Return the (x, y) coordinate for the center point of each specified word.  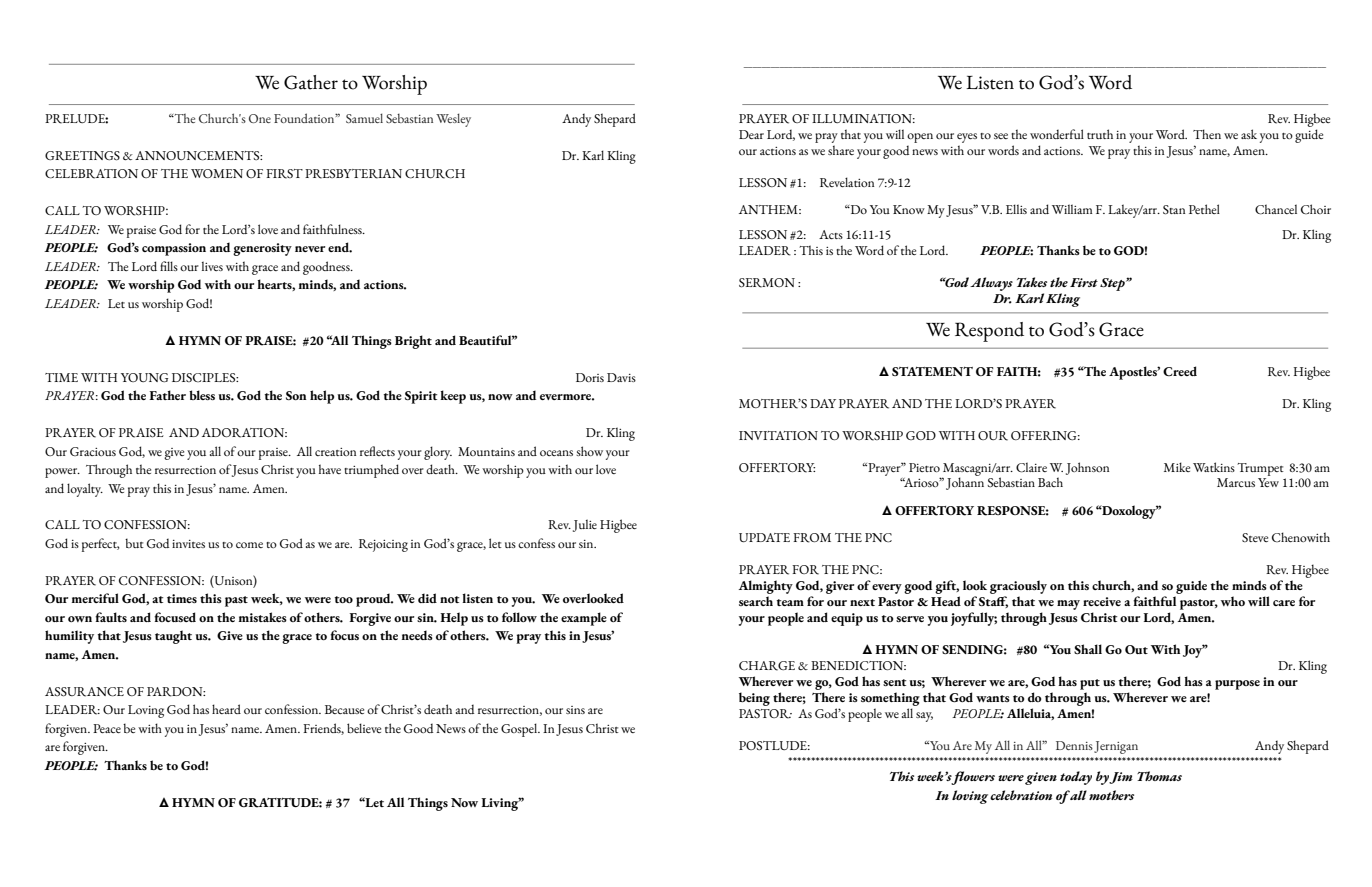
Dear (751, 134)
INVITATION (778, 435)
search (756, 601)
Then (1207, 134)
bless (202, 395)
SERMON (767, 283)
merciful (95, 598)
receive (1102, 601)
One (260, 118)
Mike (1177, 467)
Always (991, 284)
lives (212, 266)
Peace (107, 728)
